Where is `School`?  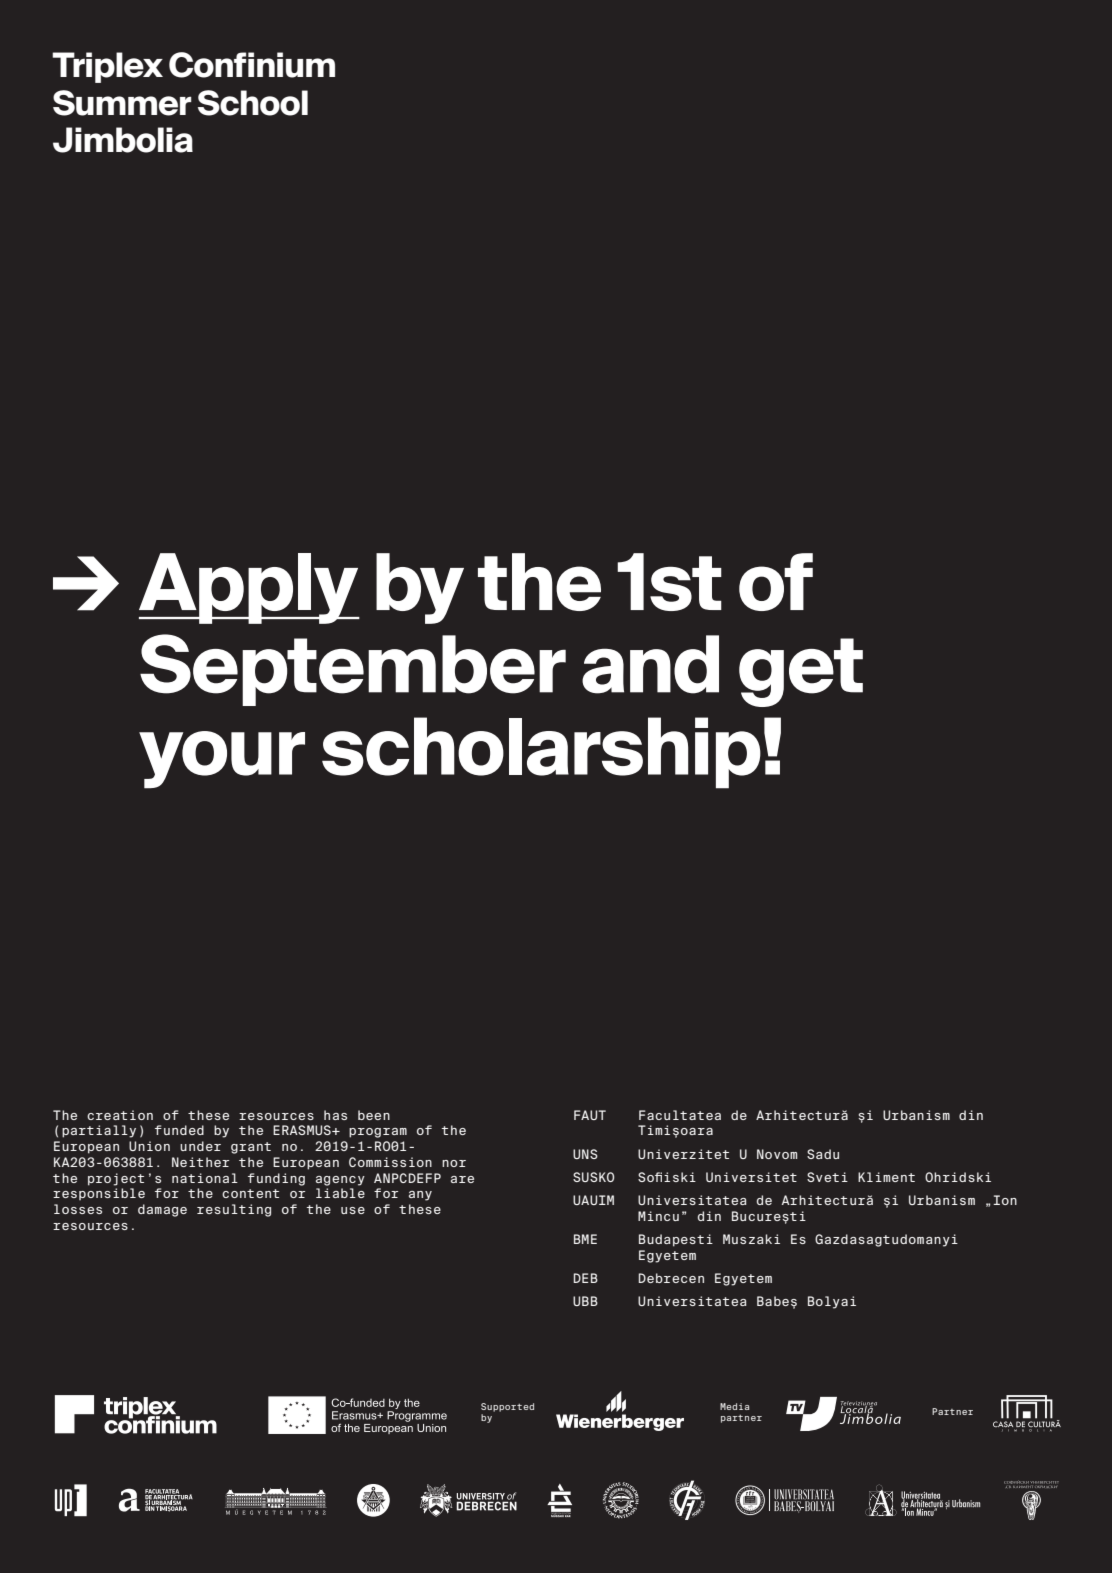
School is located at coordinates (253, 103).
